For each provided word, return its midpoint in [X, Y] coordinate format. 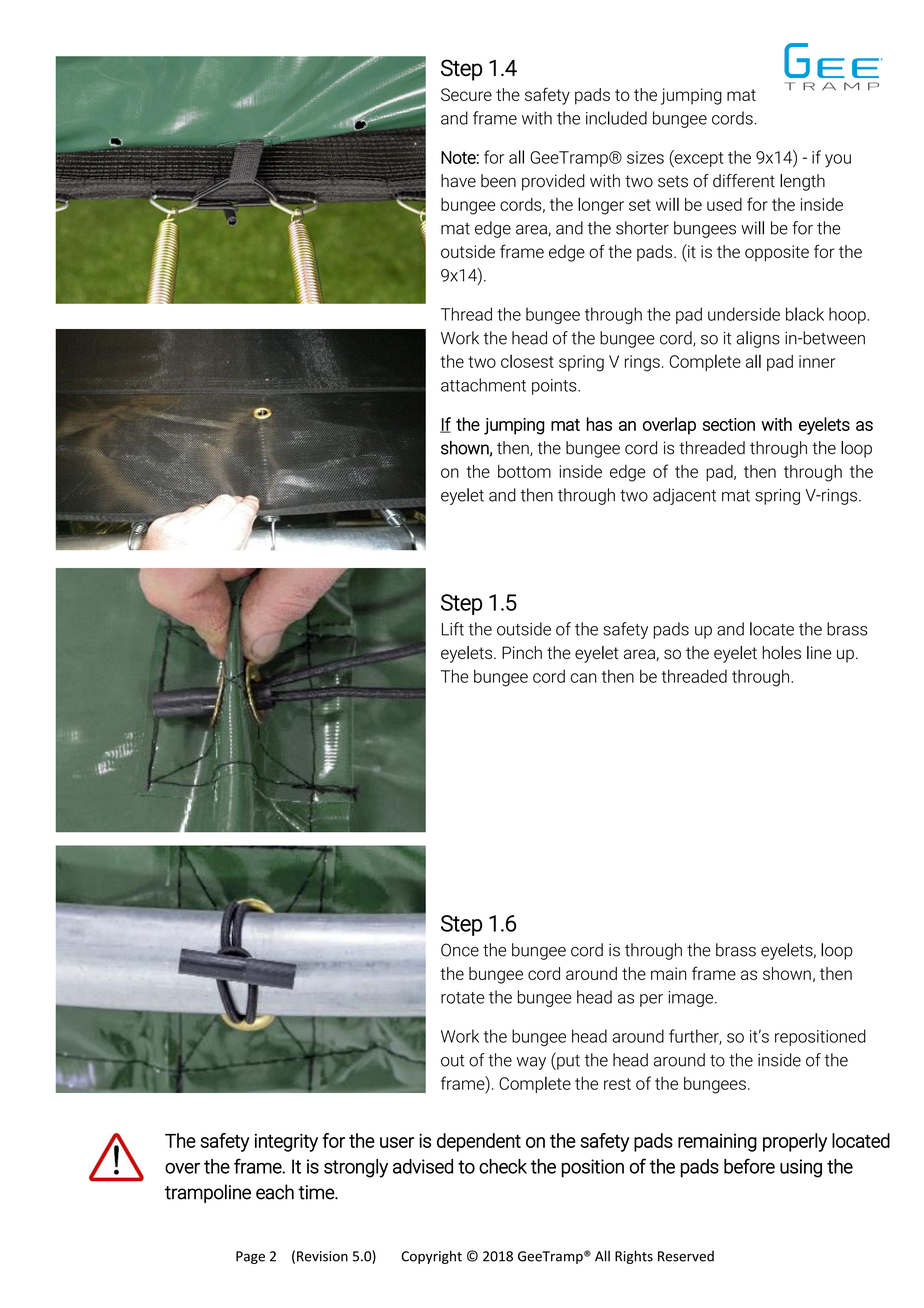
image [692, 999]
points [555, 387]
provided [553, 182]
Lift [453, 629]
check [503, 1166]
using [801, 1168]
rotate [462, 998]
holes [782, 652]
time [317, 1192]
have [458, 181]
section [729, 424]
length [802, 182]
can [584, 678]
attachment [483, 385]
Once [460, 950]
